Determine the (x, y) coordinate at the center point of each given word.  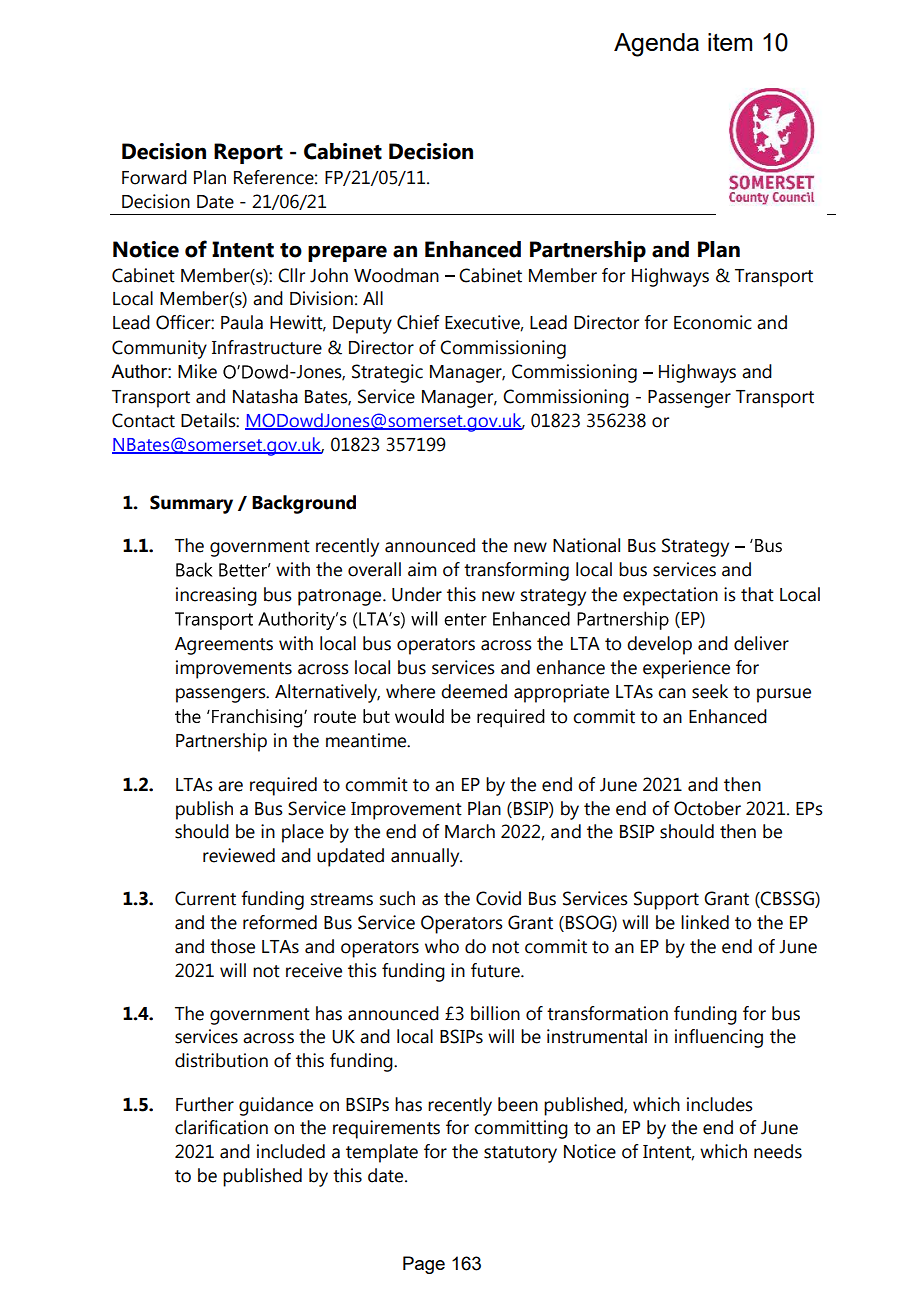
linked (705, 922)
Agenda (656, 45)
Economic (713, 322)
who (442, 946)
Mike (197, 371)
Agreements (224, 646)
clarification (221, 1127)
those (232, 946)
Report (248, 153)
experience (686, 669)
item (730, 42)
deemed (474, 691)
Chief (418, 322)
